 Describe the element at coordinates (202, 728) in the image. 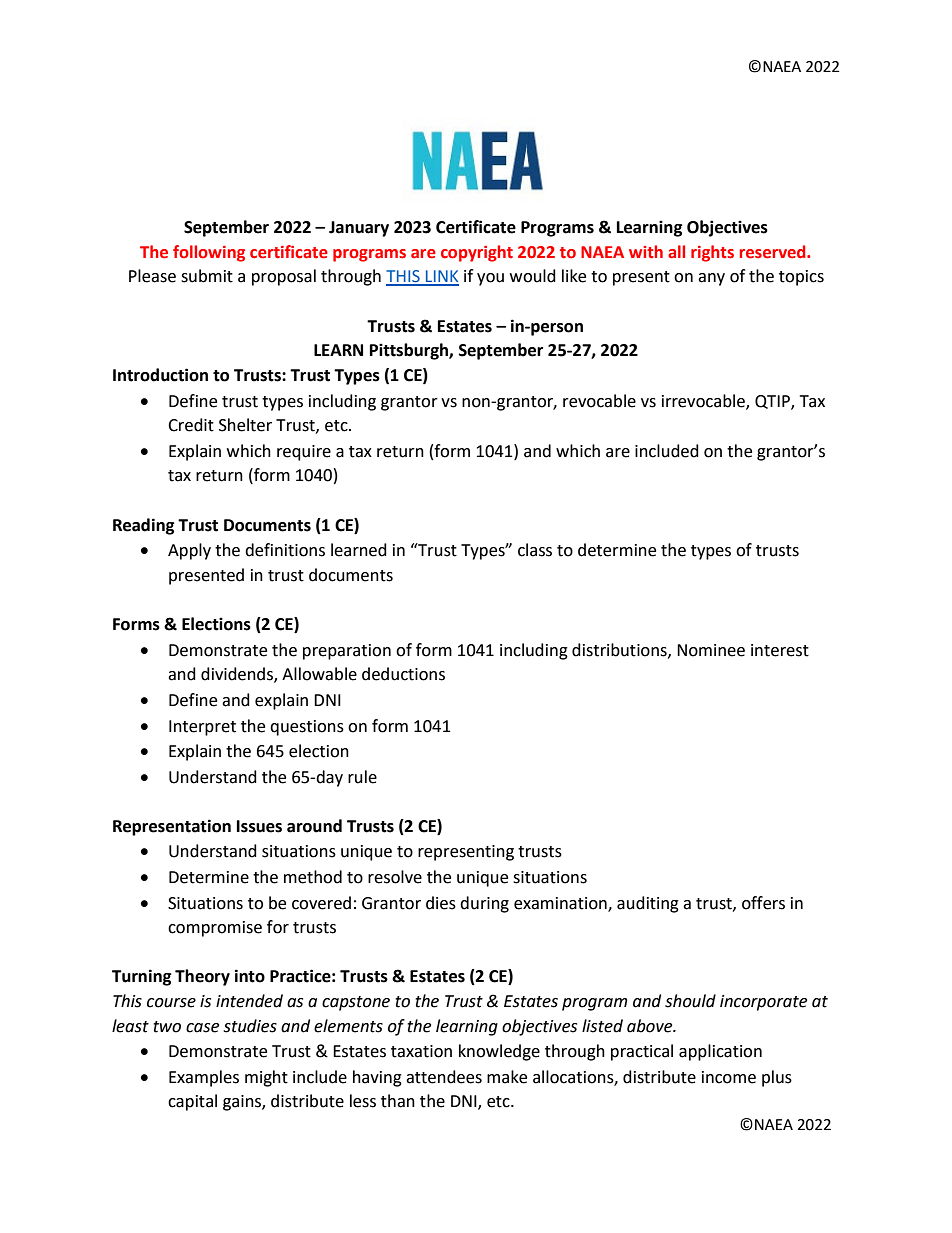

I see `Interpret` at that location.
